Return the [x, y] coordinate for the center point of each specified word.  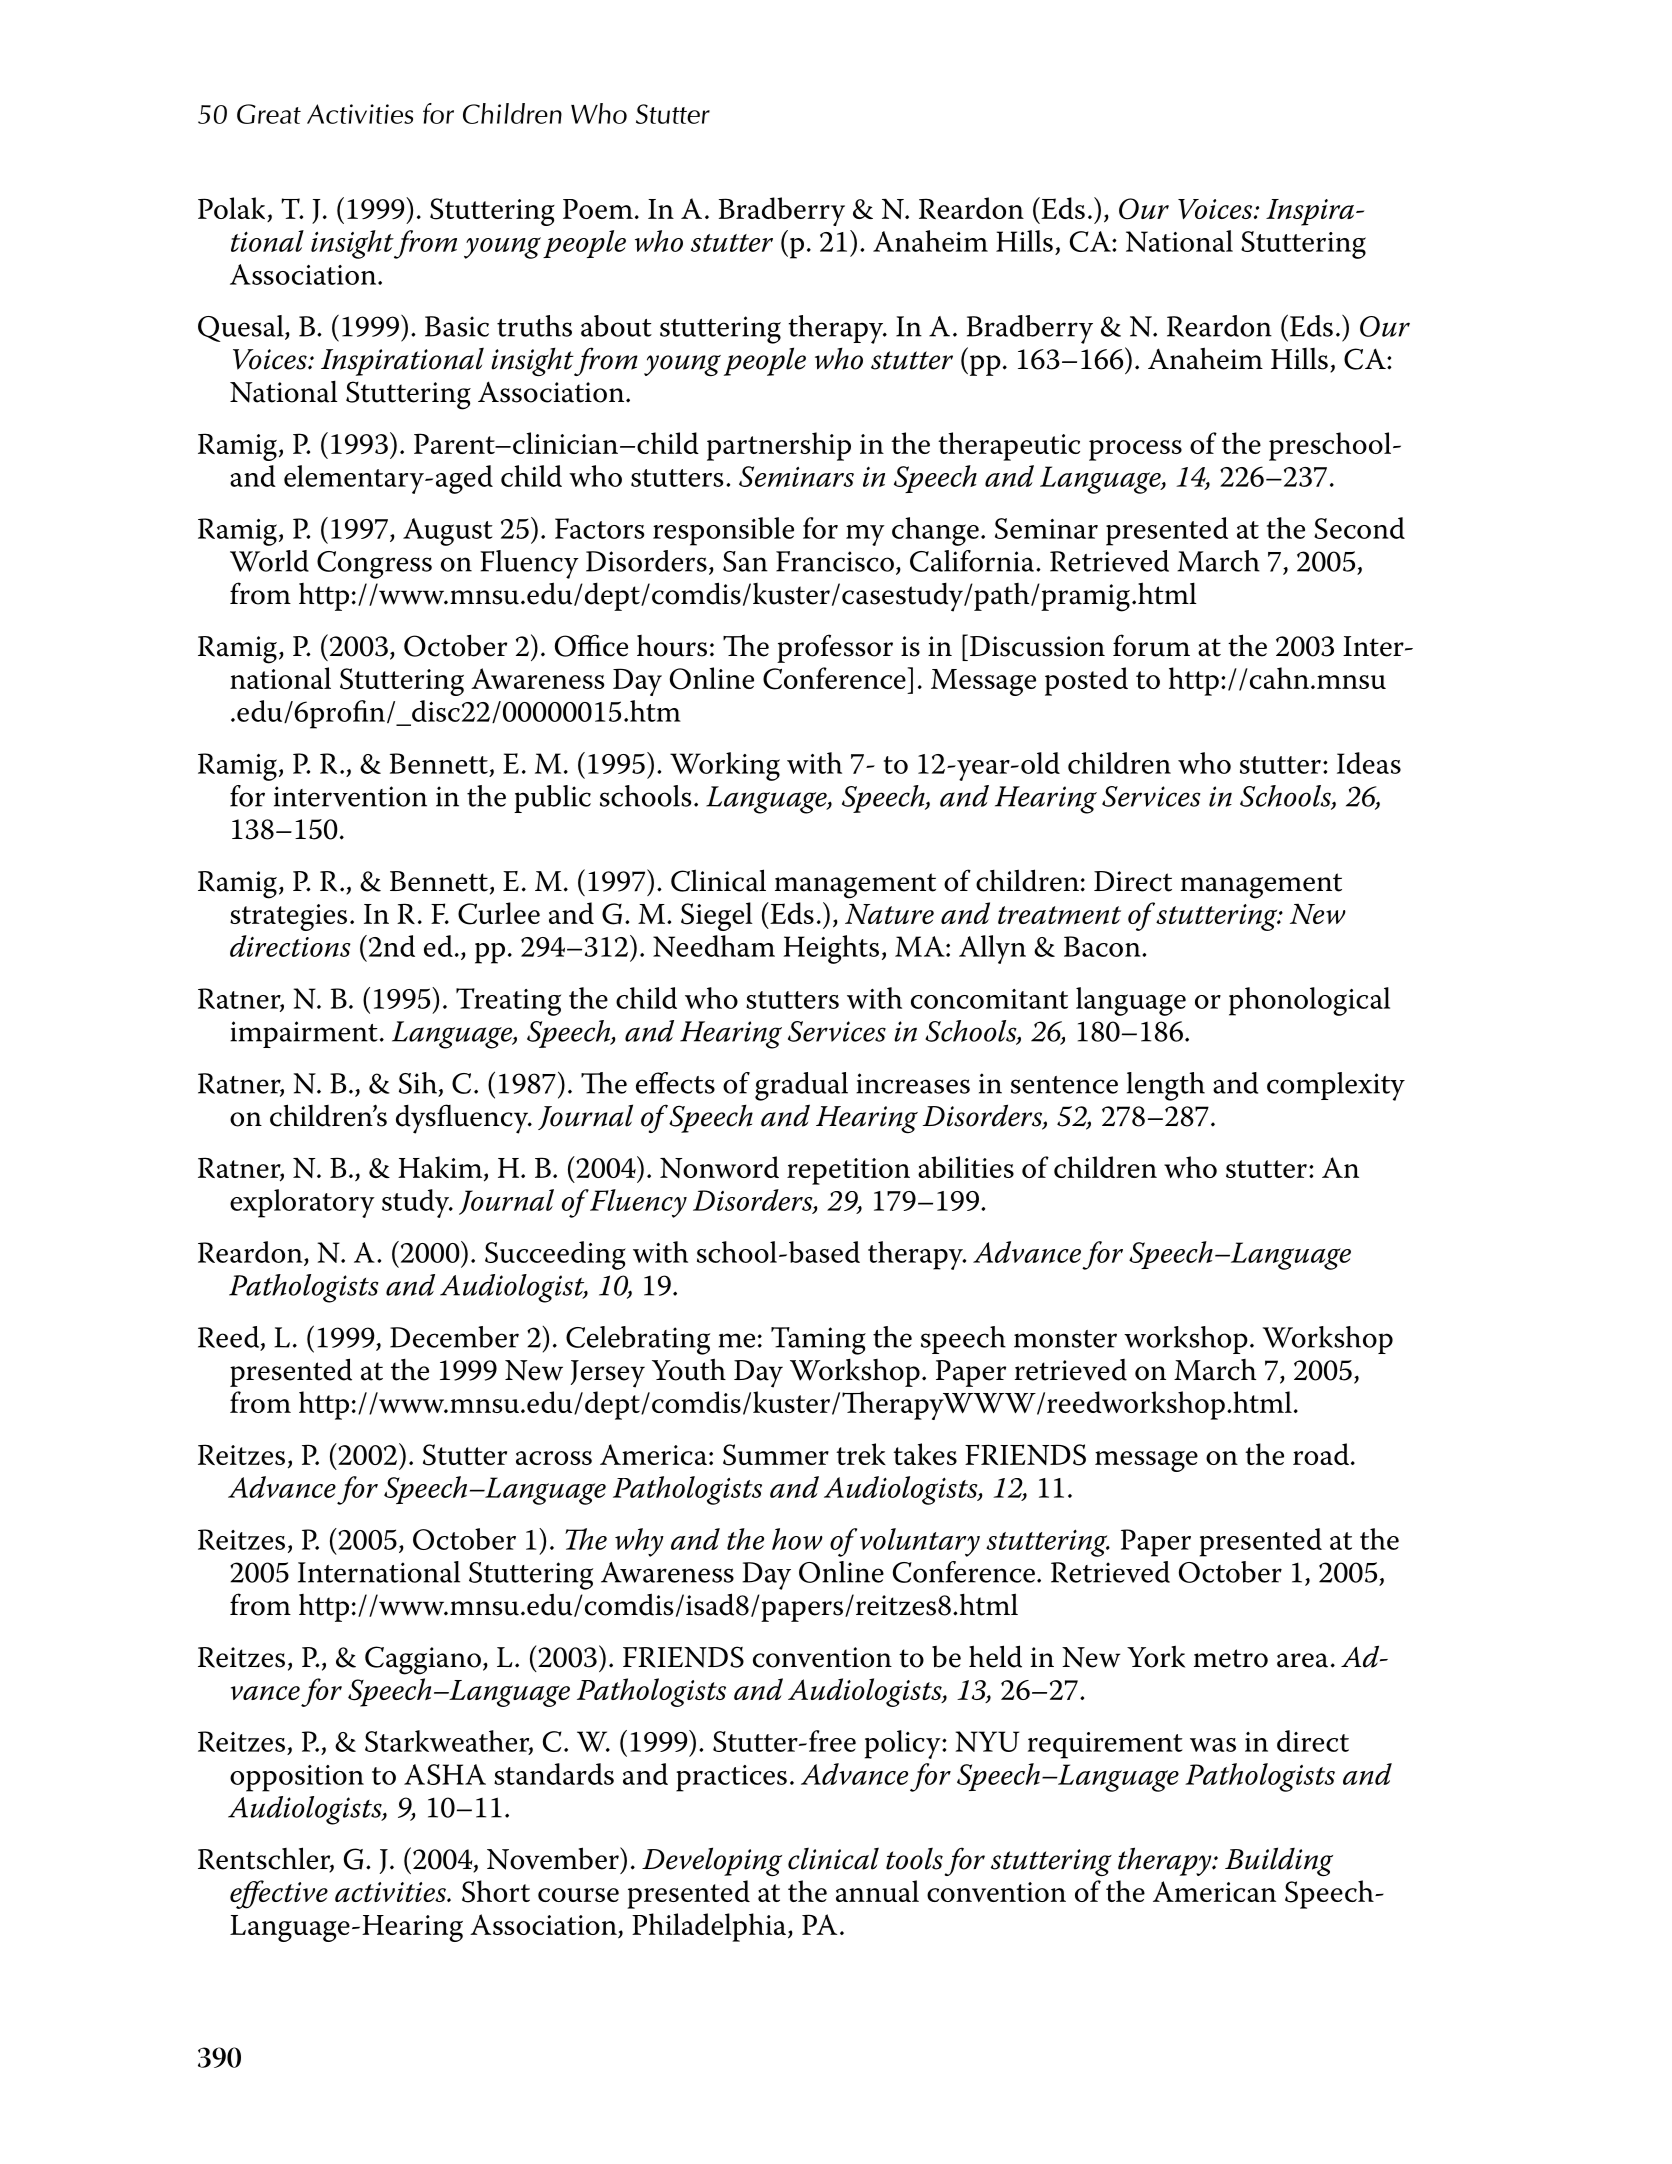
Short [496, 1891]
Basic [457, 326]
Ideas [1369, 763]
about [616, 326]
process [1135, 450]
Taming [818, 1341]
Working [725, 766]
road [1321, 1454]
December [454, 1337]
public [552, 799]
